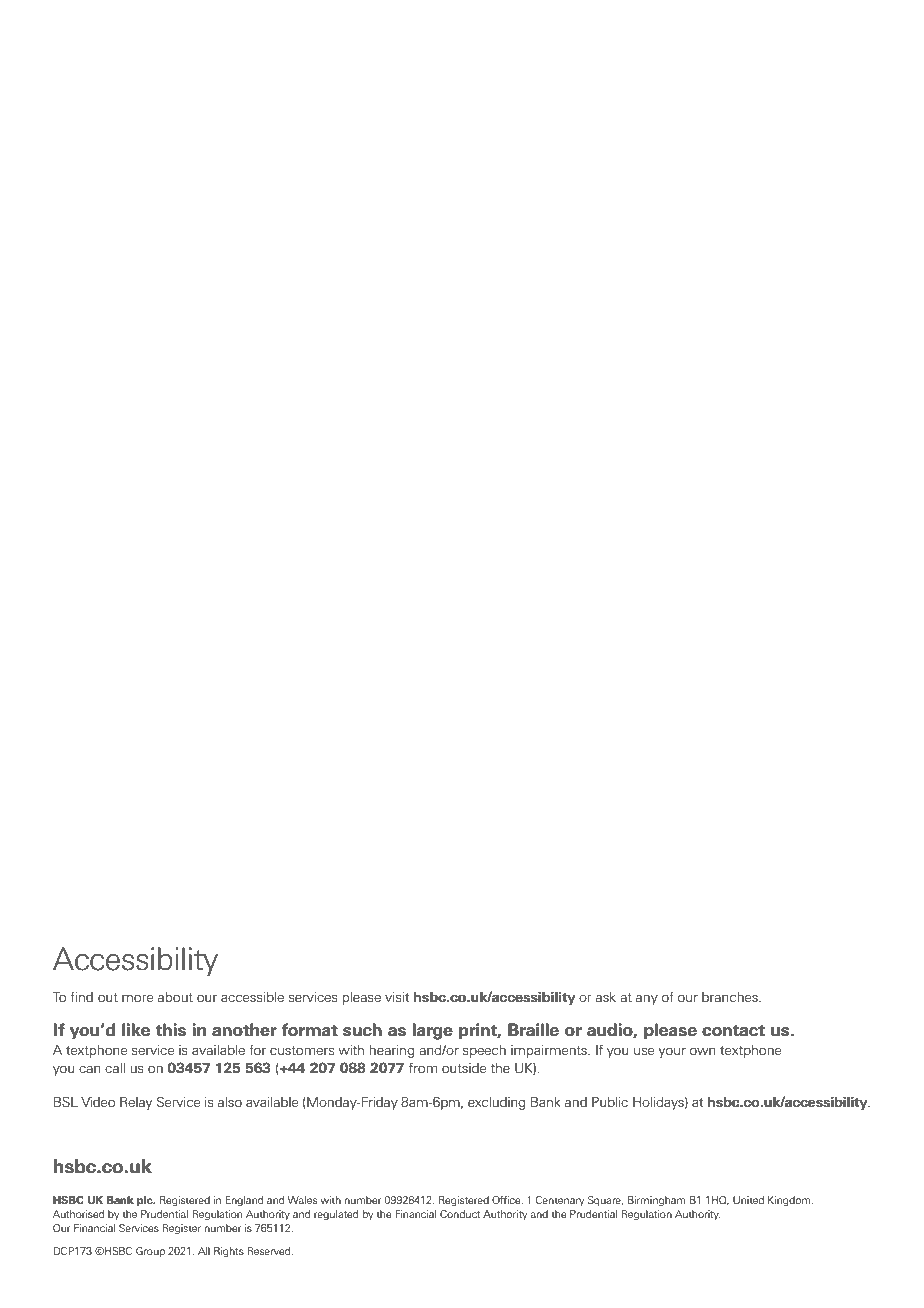 The image size is (924, 1308). What do you see at coordinates (397, 997) in the screenshot?
I see `visit` at bounding box center [397, 997].
